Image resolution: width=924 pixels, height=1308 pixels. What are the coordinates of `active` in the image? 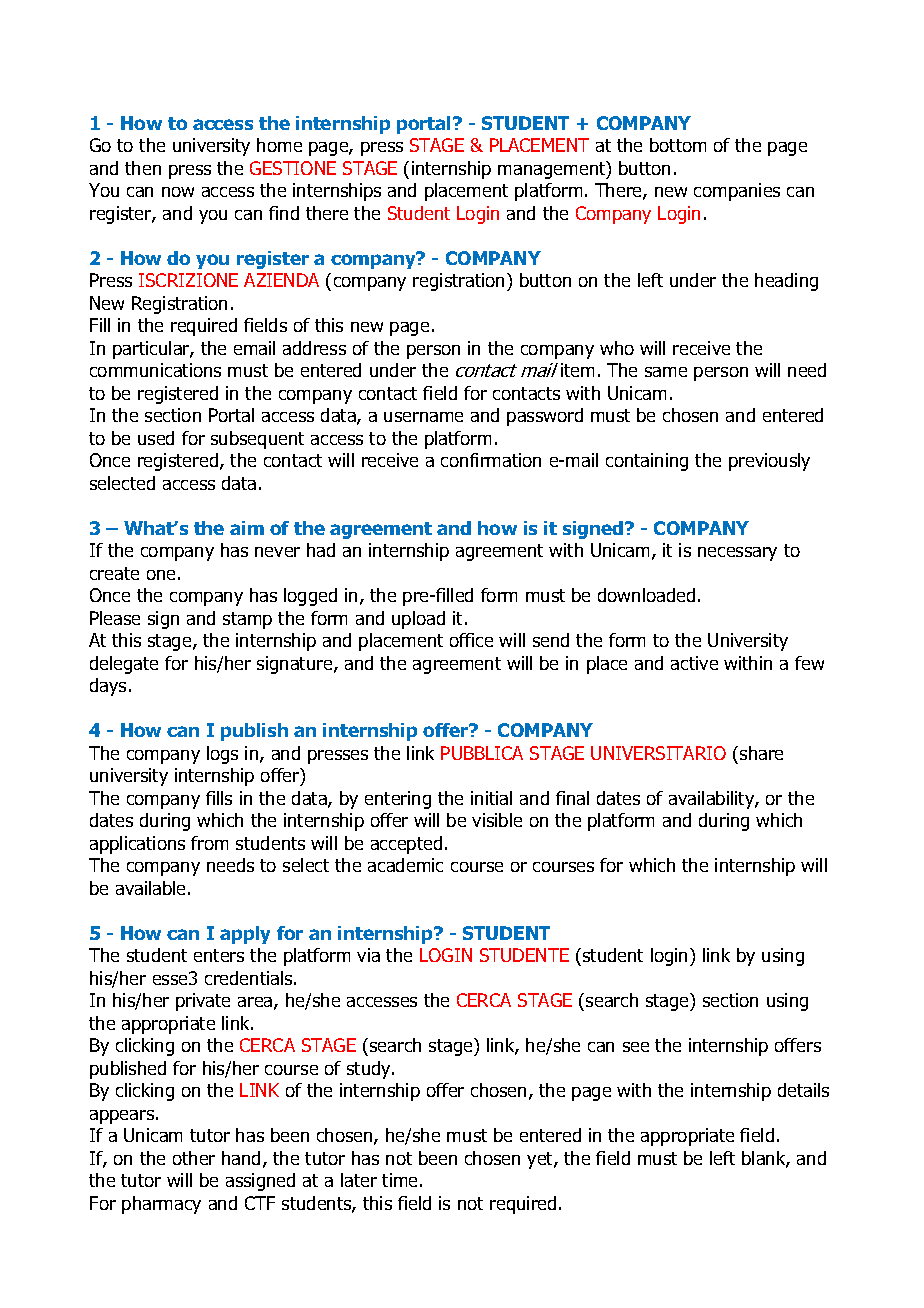 It's located at (694, 663).
